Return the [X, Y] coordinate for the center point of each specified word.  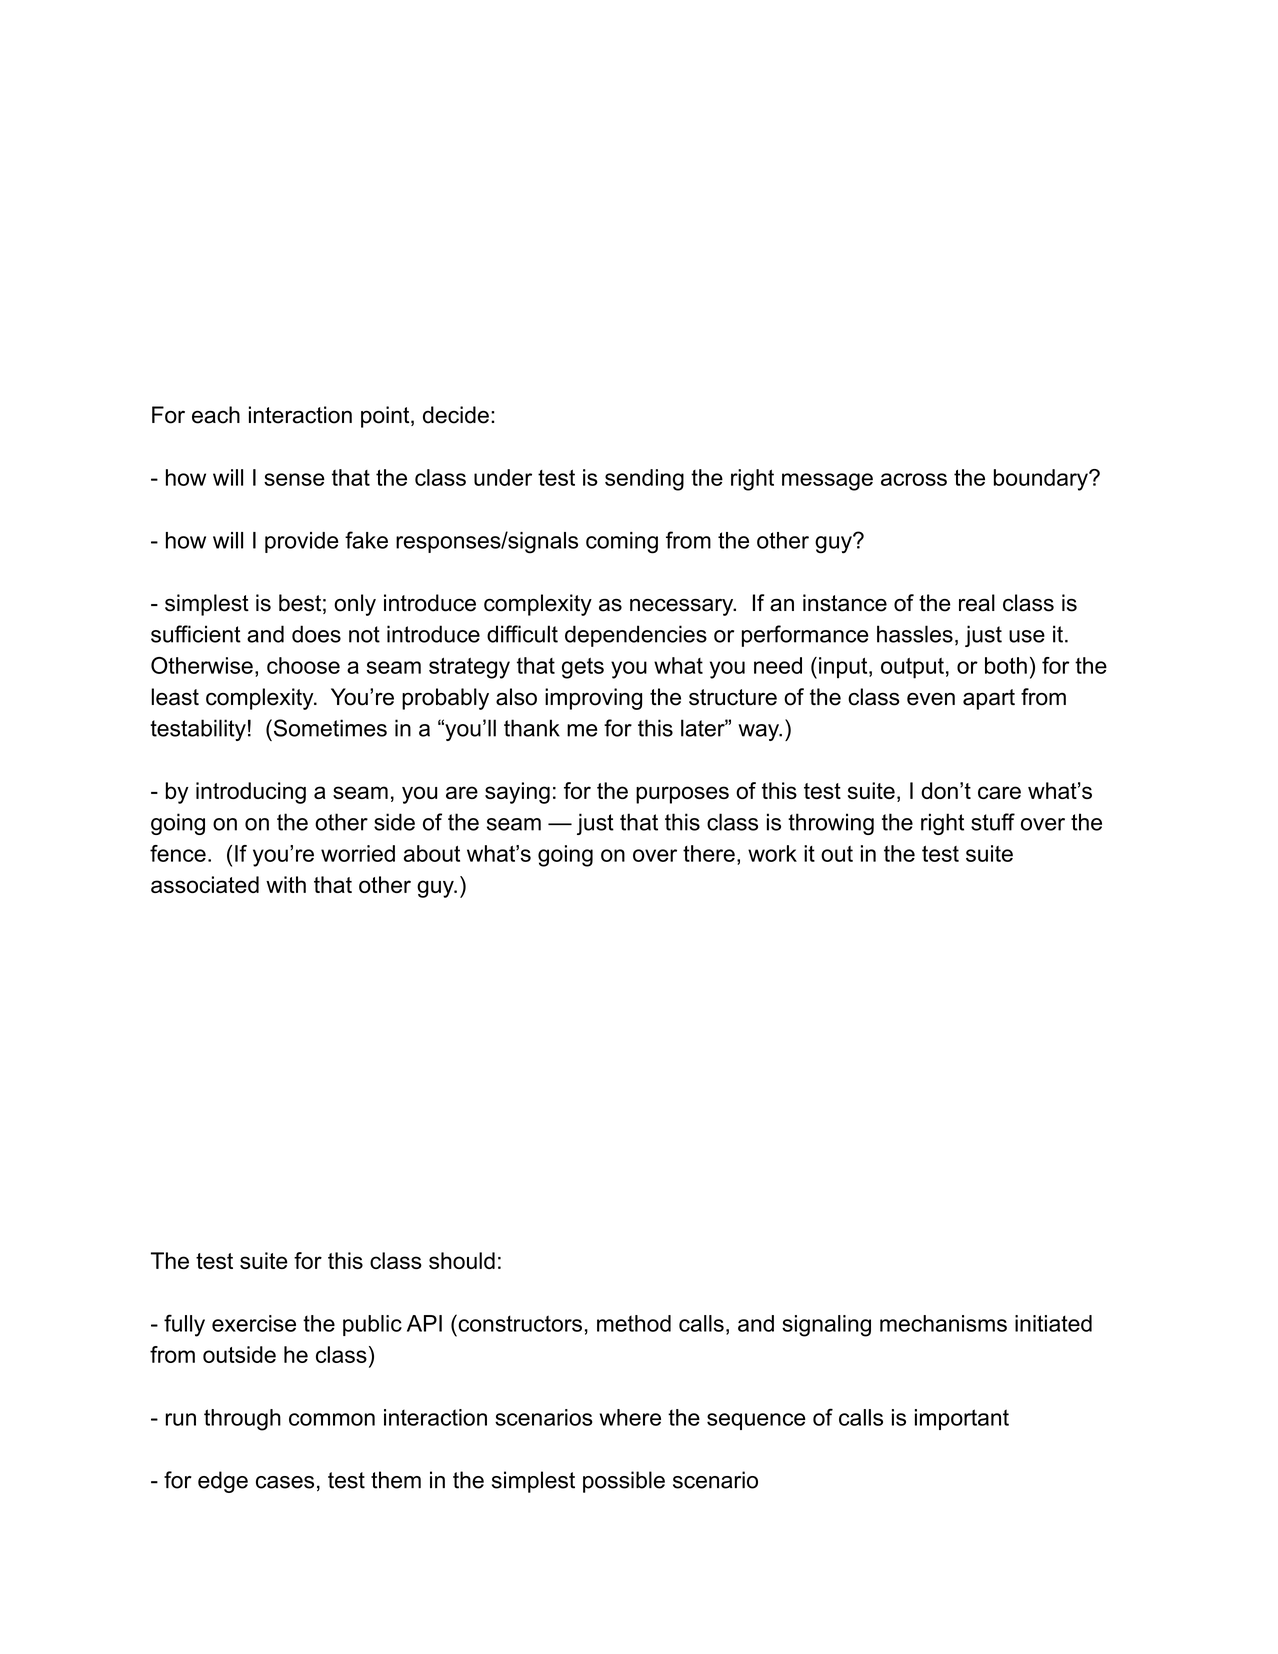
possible [624, 1482]
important [962, 1419]
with [286, 884]
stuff [993, 822]
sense [294, 479]
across [914, 479]
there [709, 853]
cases [285, 1482]
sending [644, 480]
